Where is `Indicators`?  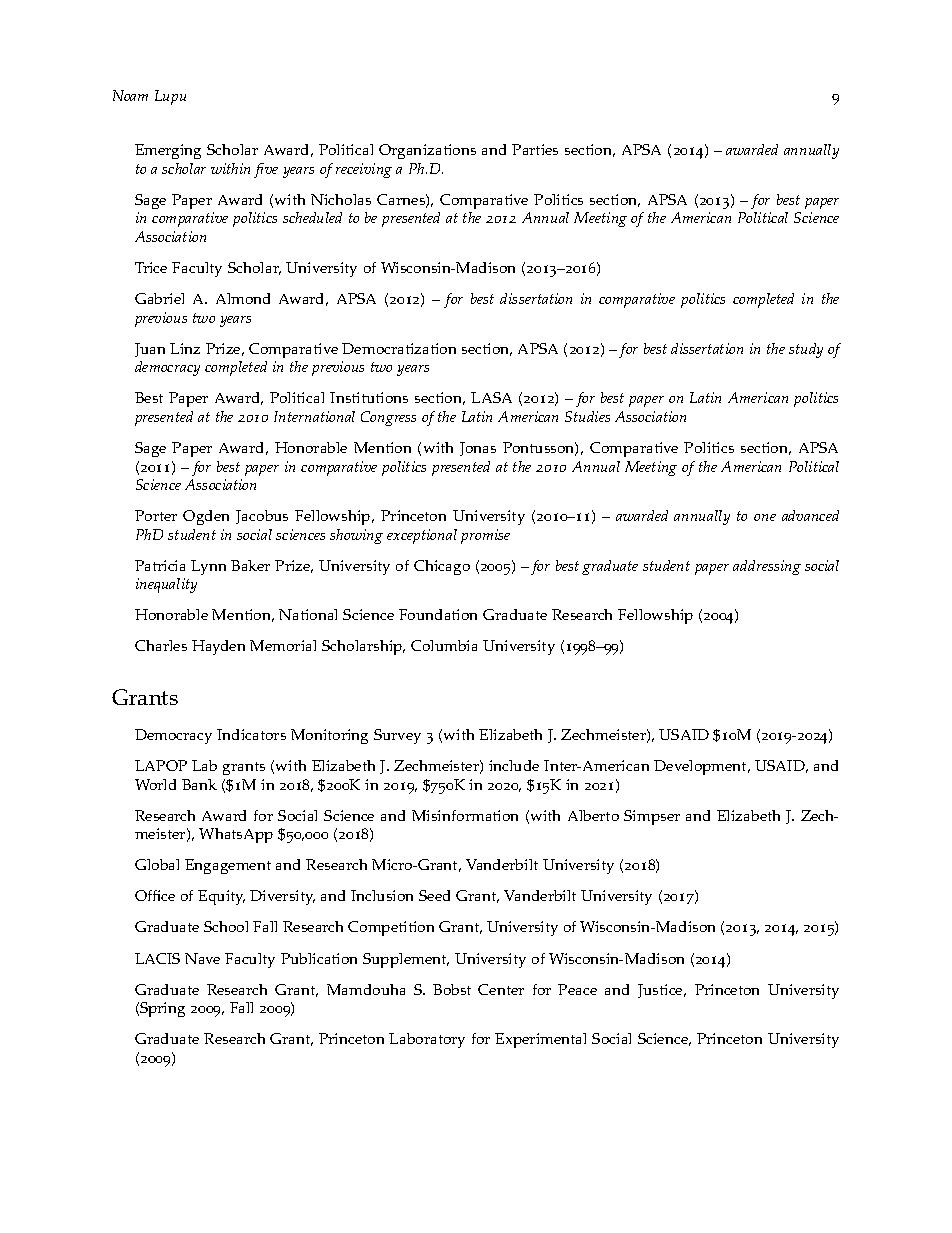
Indicators is located at coordinates (251, 734).
